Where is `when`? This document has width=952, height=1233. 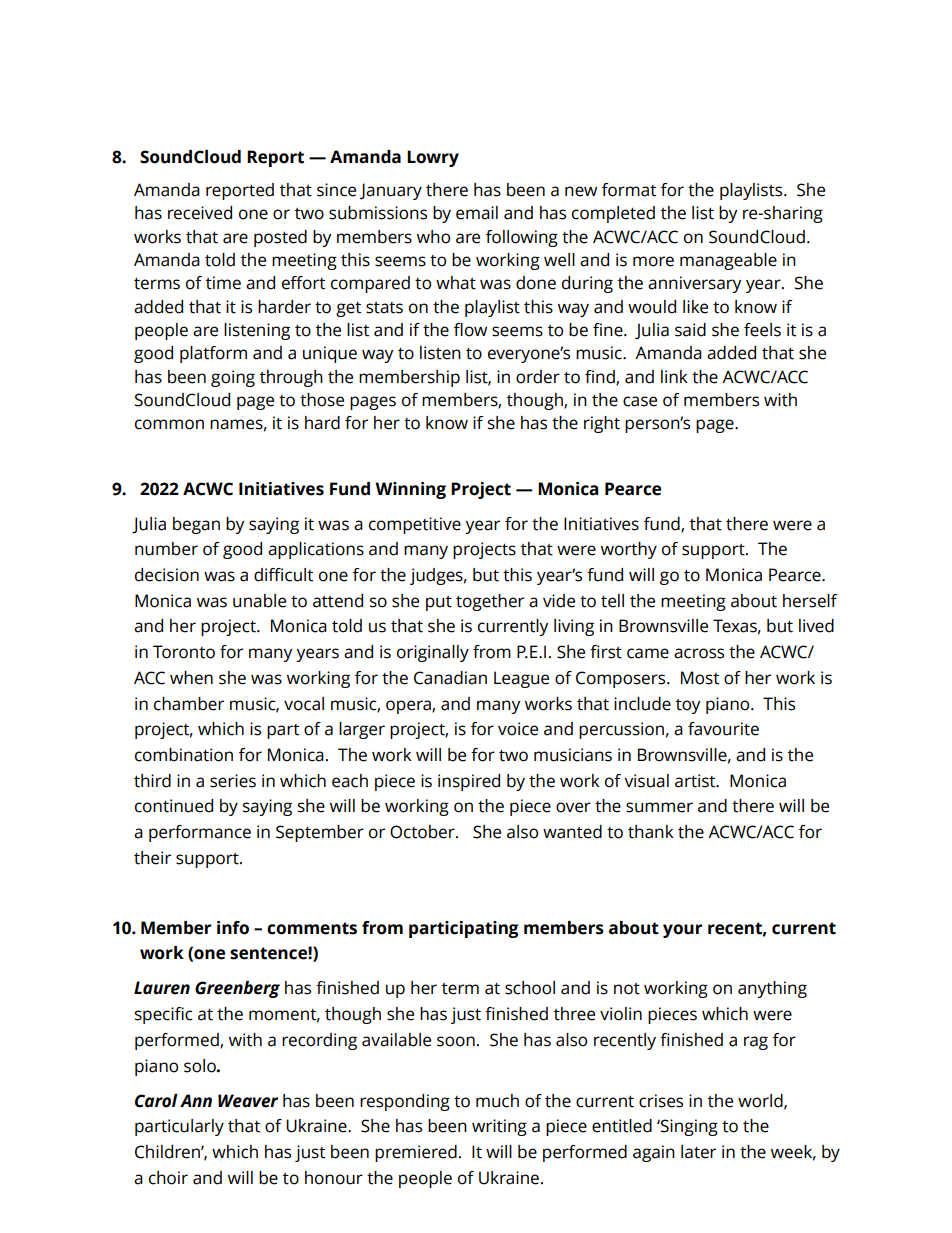
when is located at coordinates (191, 678).
